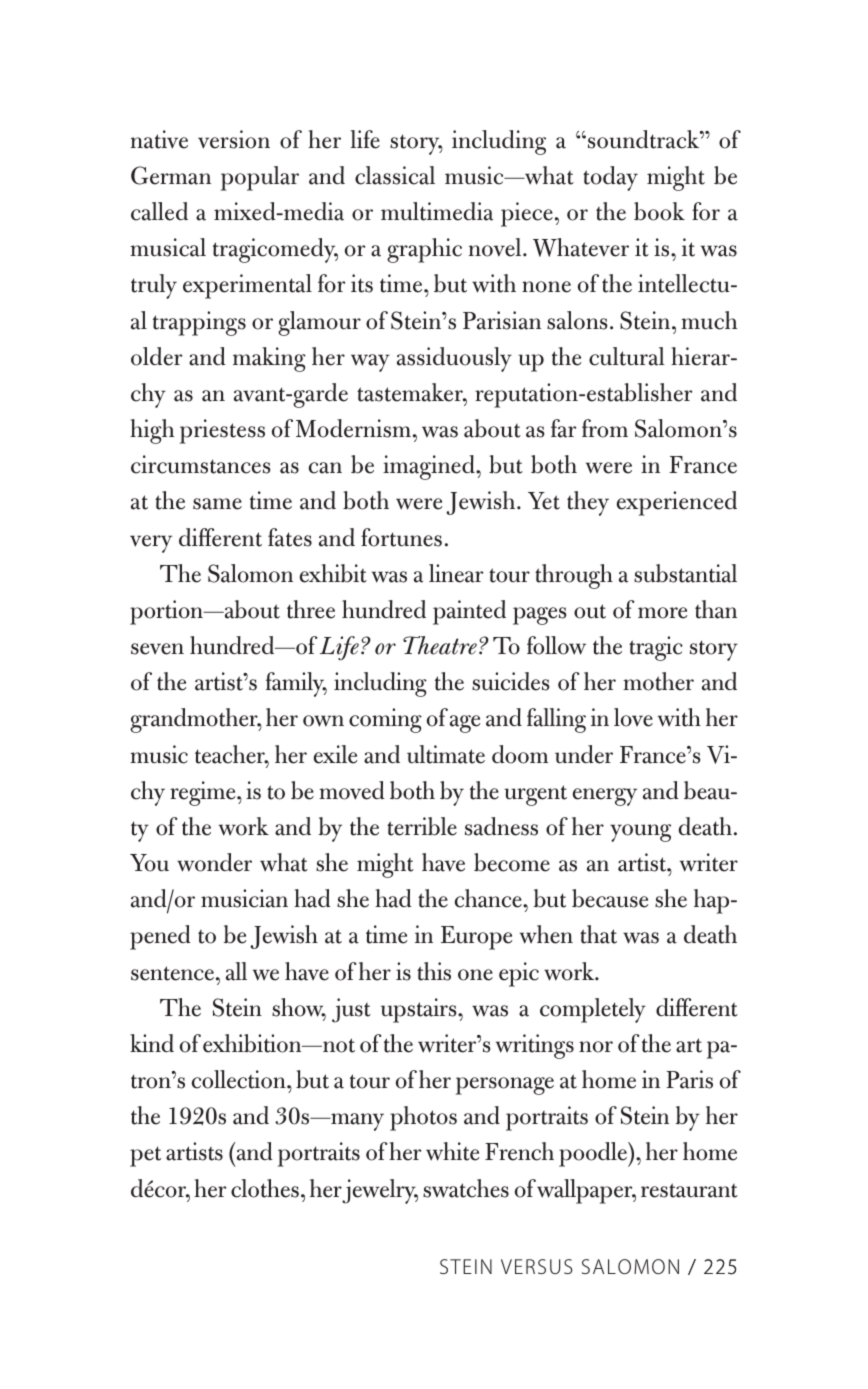 This image has height=1389, width=868. Describe the element at coordinates (234, 139) in the image. I see `version` at that location.
